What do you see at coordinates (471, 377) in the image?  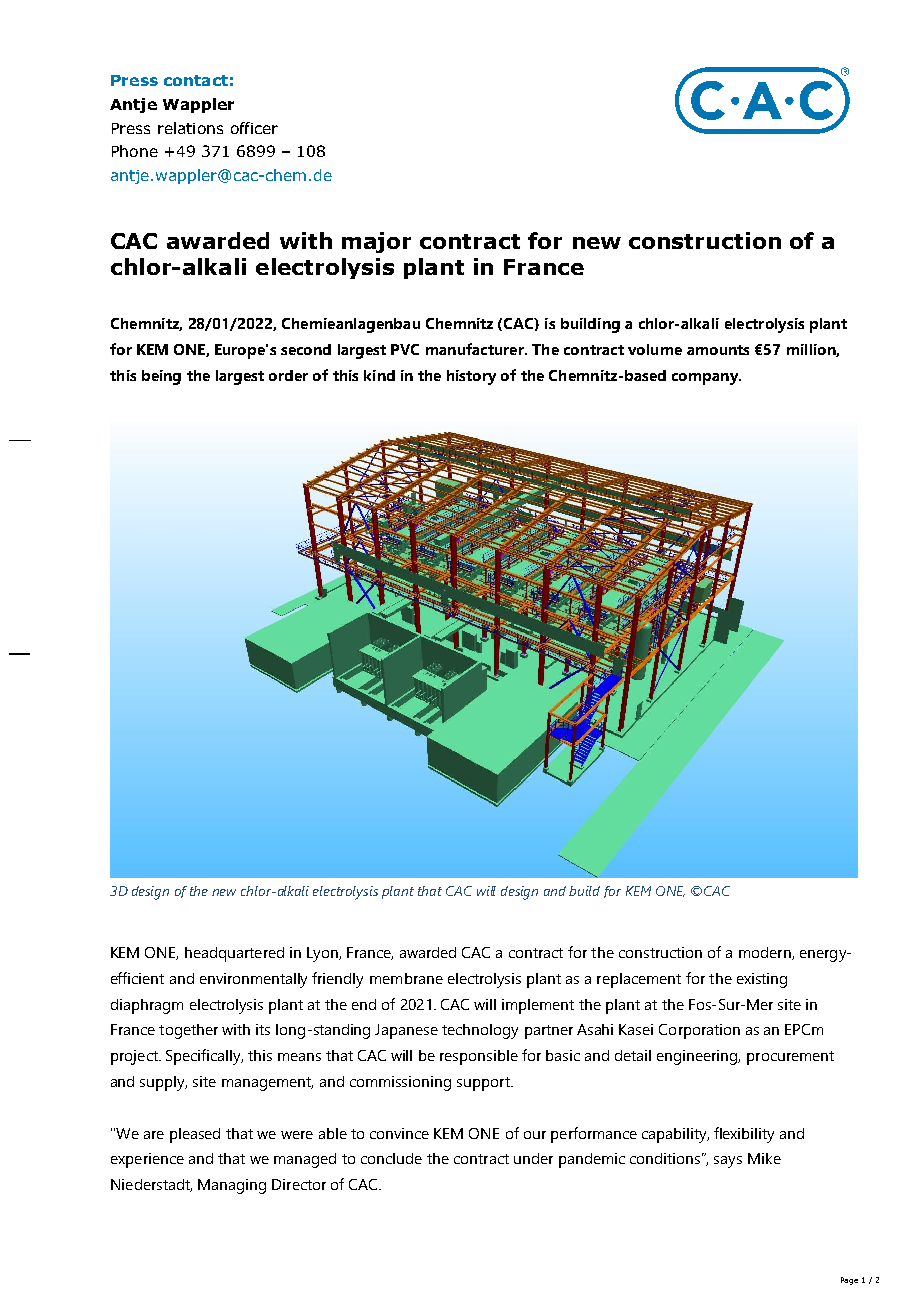 I see `history` at bounding box center [471, 377].
